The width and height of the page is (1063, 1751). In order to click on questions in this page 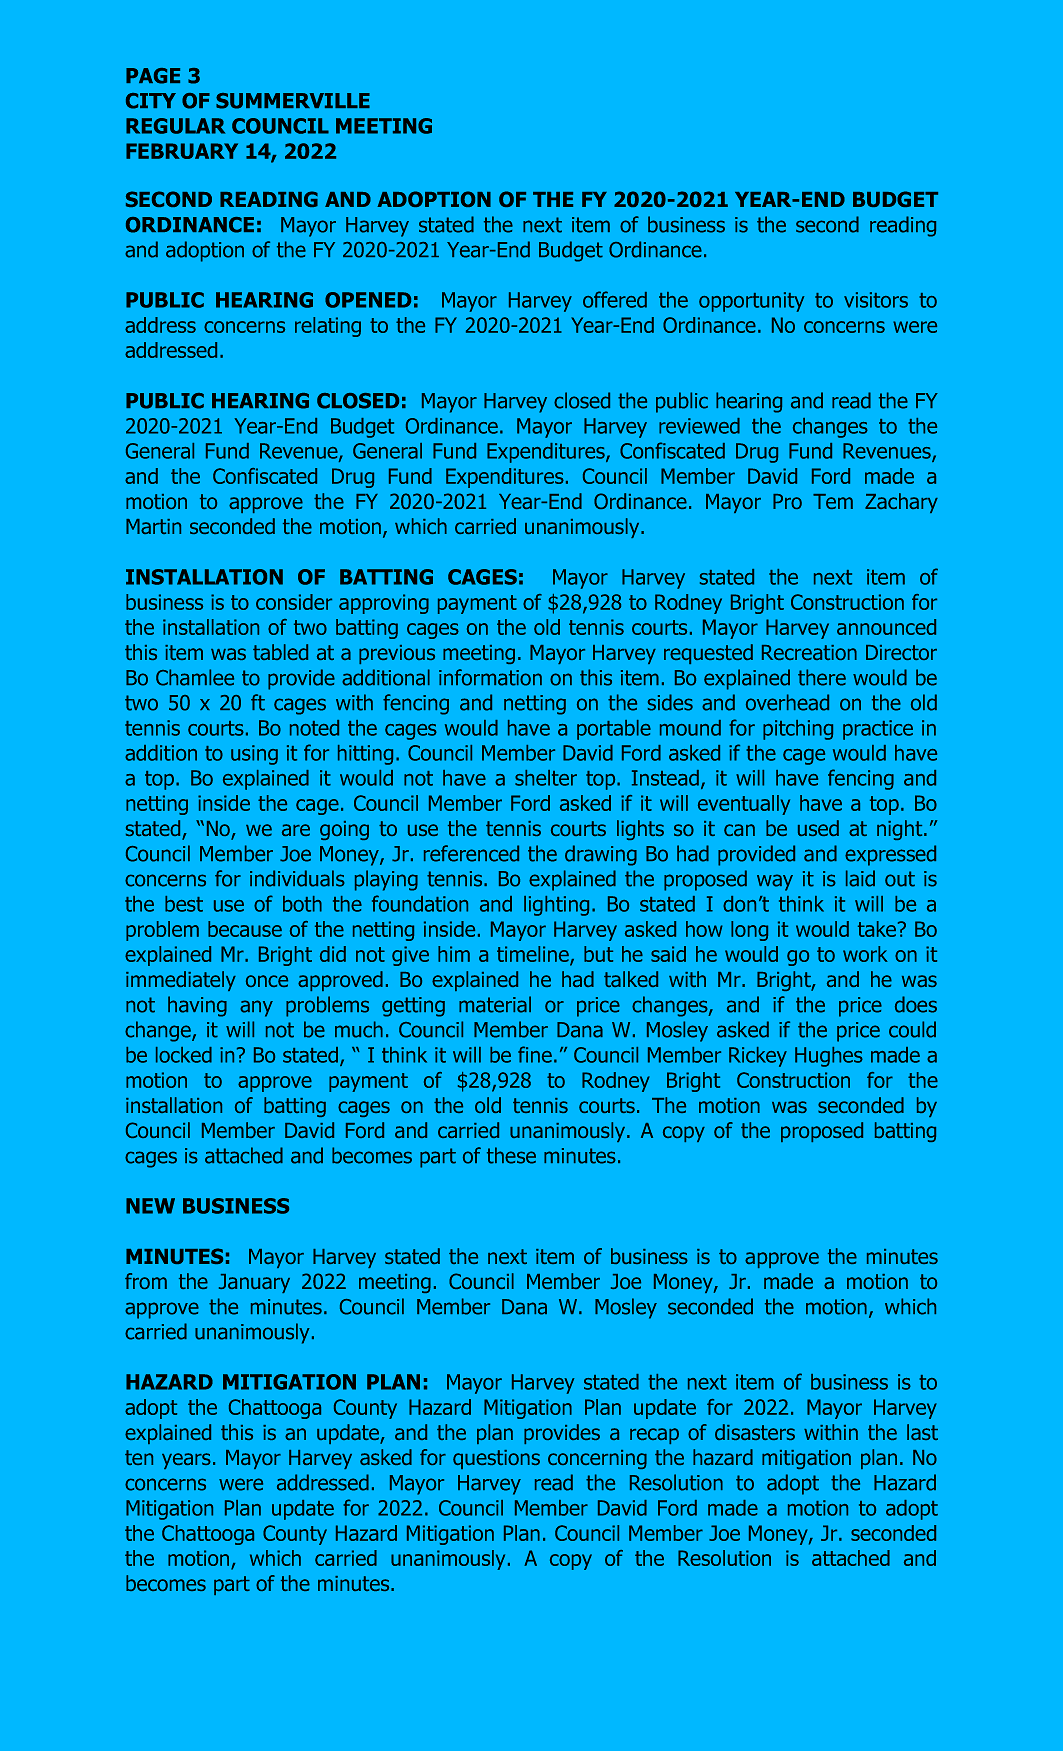, I will do `click(496, 1459)`.
